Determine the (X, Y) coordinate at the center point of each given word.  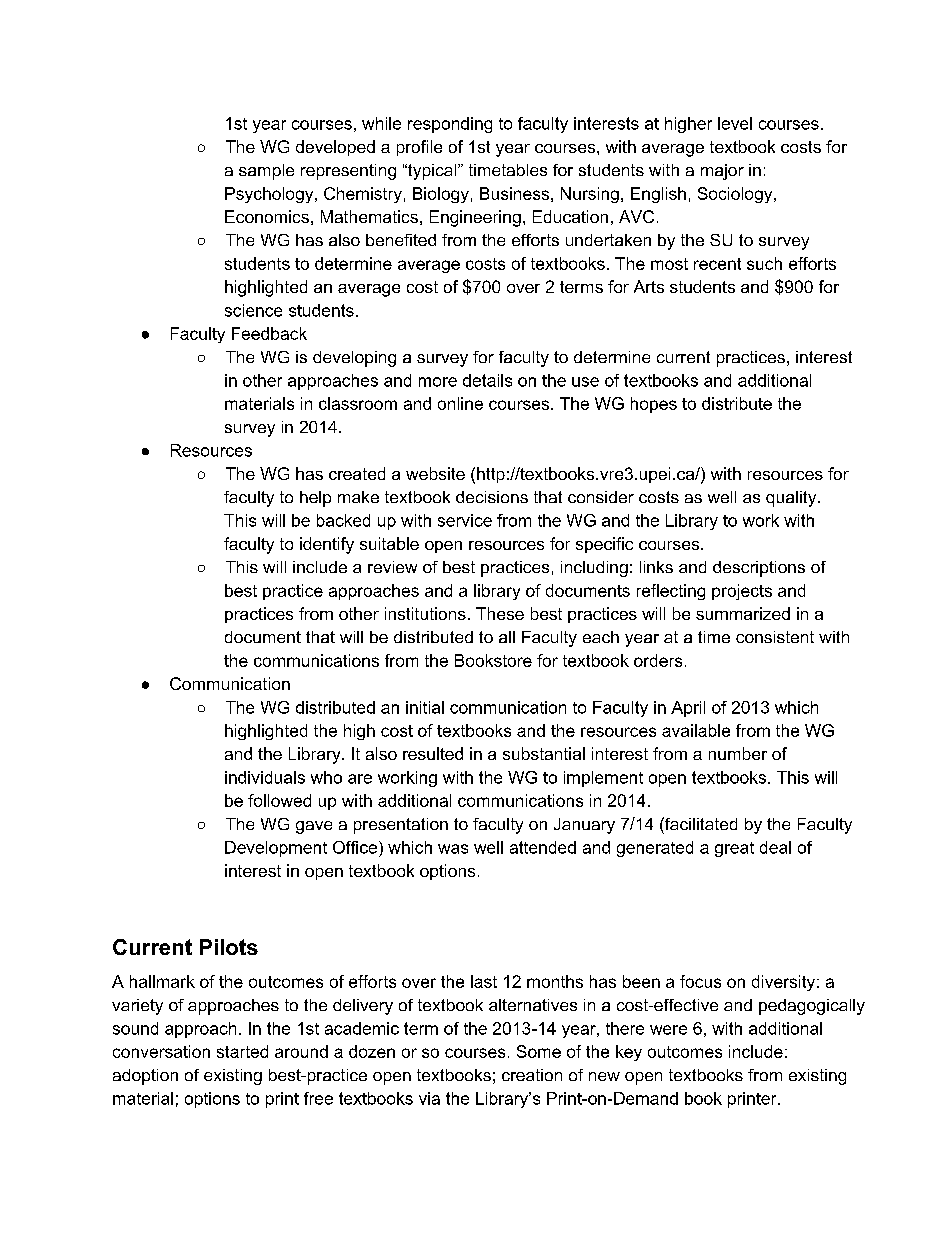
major (722, 172)
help (315, 499)
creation (532, 1075)
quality (792, 499)
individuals (265, 777)
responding (450, 125)
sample (266, 172)
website (435, 473)
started (242, 1051)
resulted (433, 753)
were (668, 1030)
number (738, 753)
